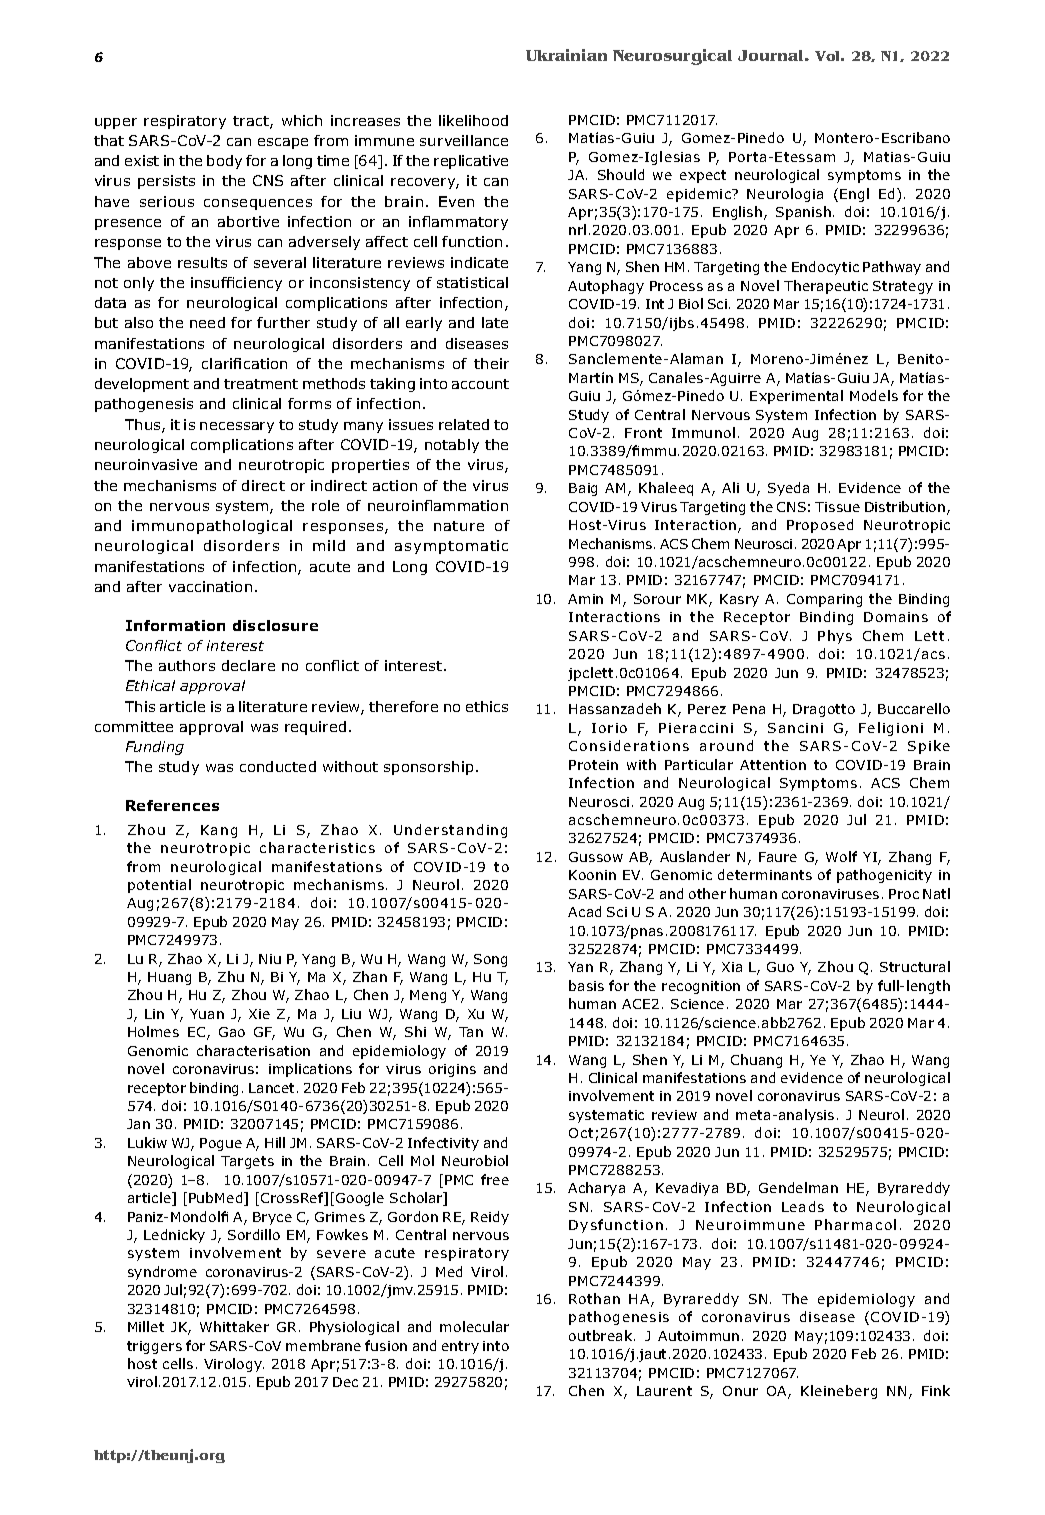 The width and height of the document is (1045, 1515). Describe the element at coordinates (473, 120) in the document. I see `likelihood` at that location.
